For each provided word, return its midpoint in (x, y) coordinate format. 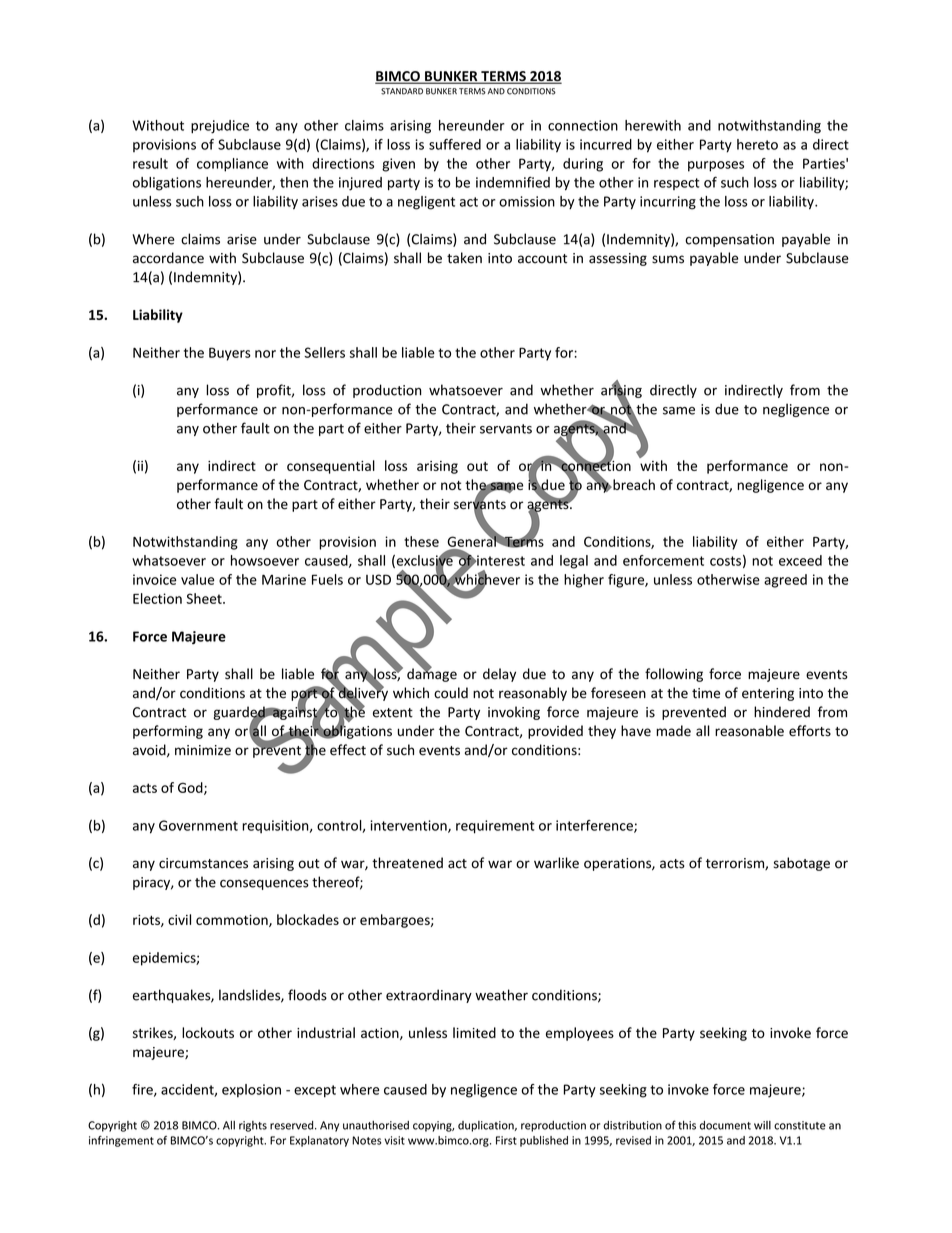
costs (725, 561)
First (506, 1140)
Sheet (205, 598)
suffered (455, 144)
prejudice (220, 127)
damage (432, 674)
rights (253, 1126)
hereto (757, 144)
